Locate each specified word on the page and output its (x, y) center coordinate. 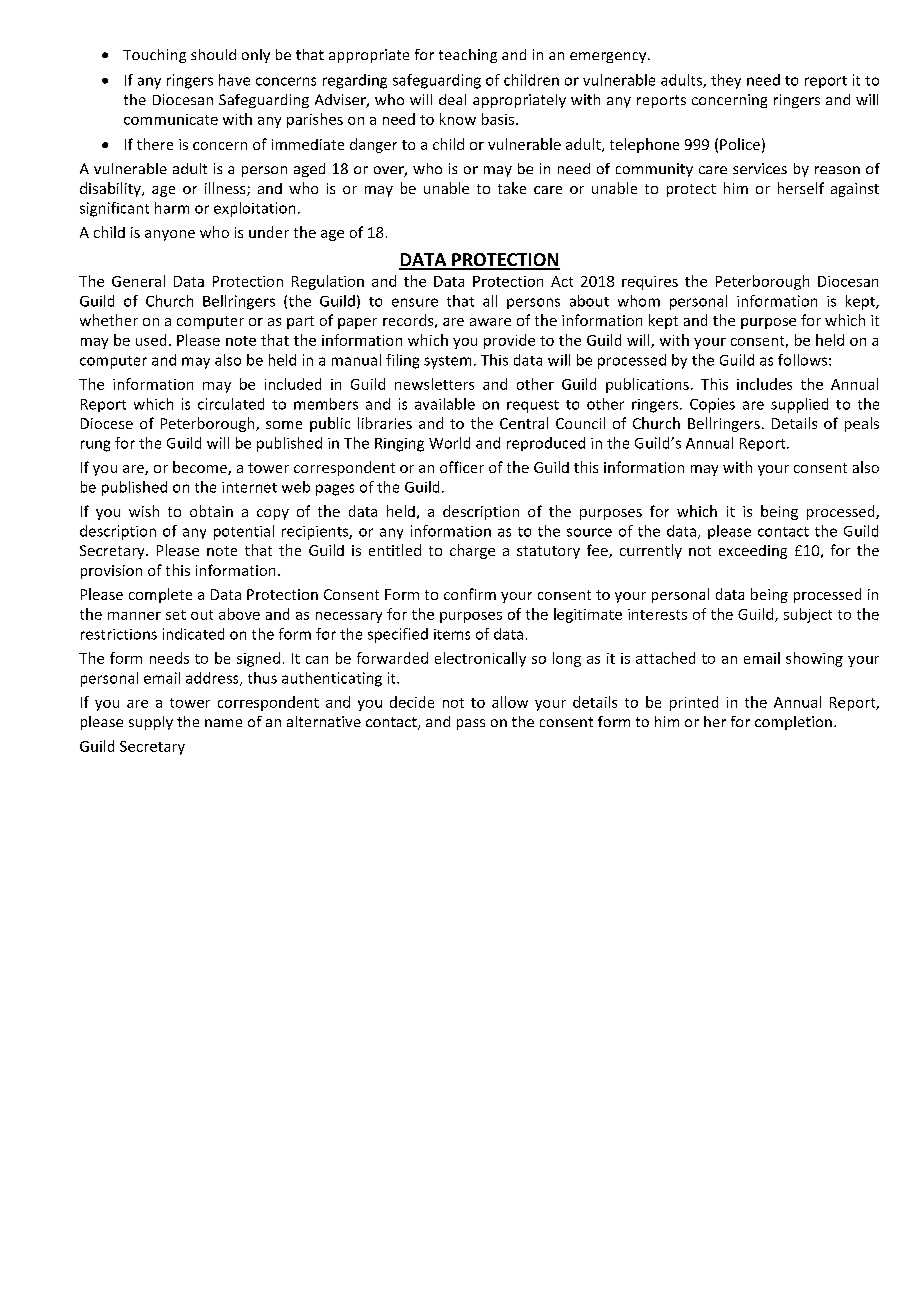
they (726, 81)
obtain (211, 511)
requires (650, 283)
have (234, 80)
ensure (415, 302)
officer (462, 467)
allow (510, 702)
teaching (468, 56)
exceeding (753, 552)
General (138, 281)
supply (151, 723)
